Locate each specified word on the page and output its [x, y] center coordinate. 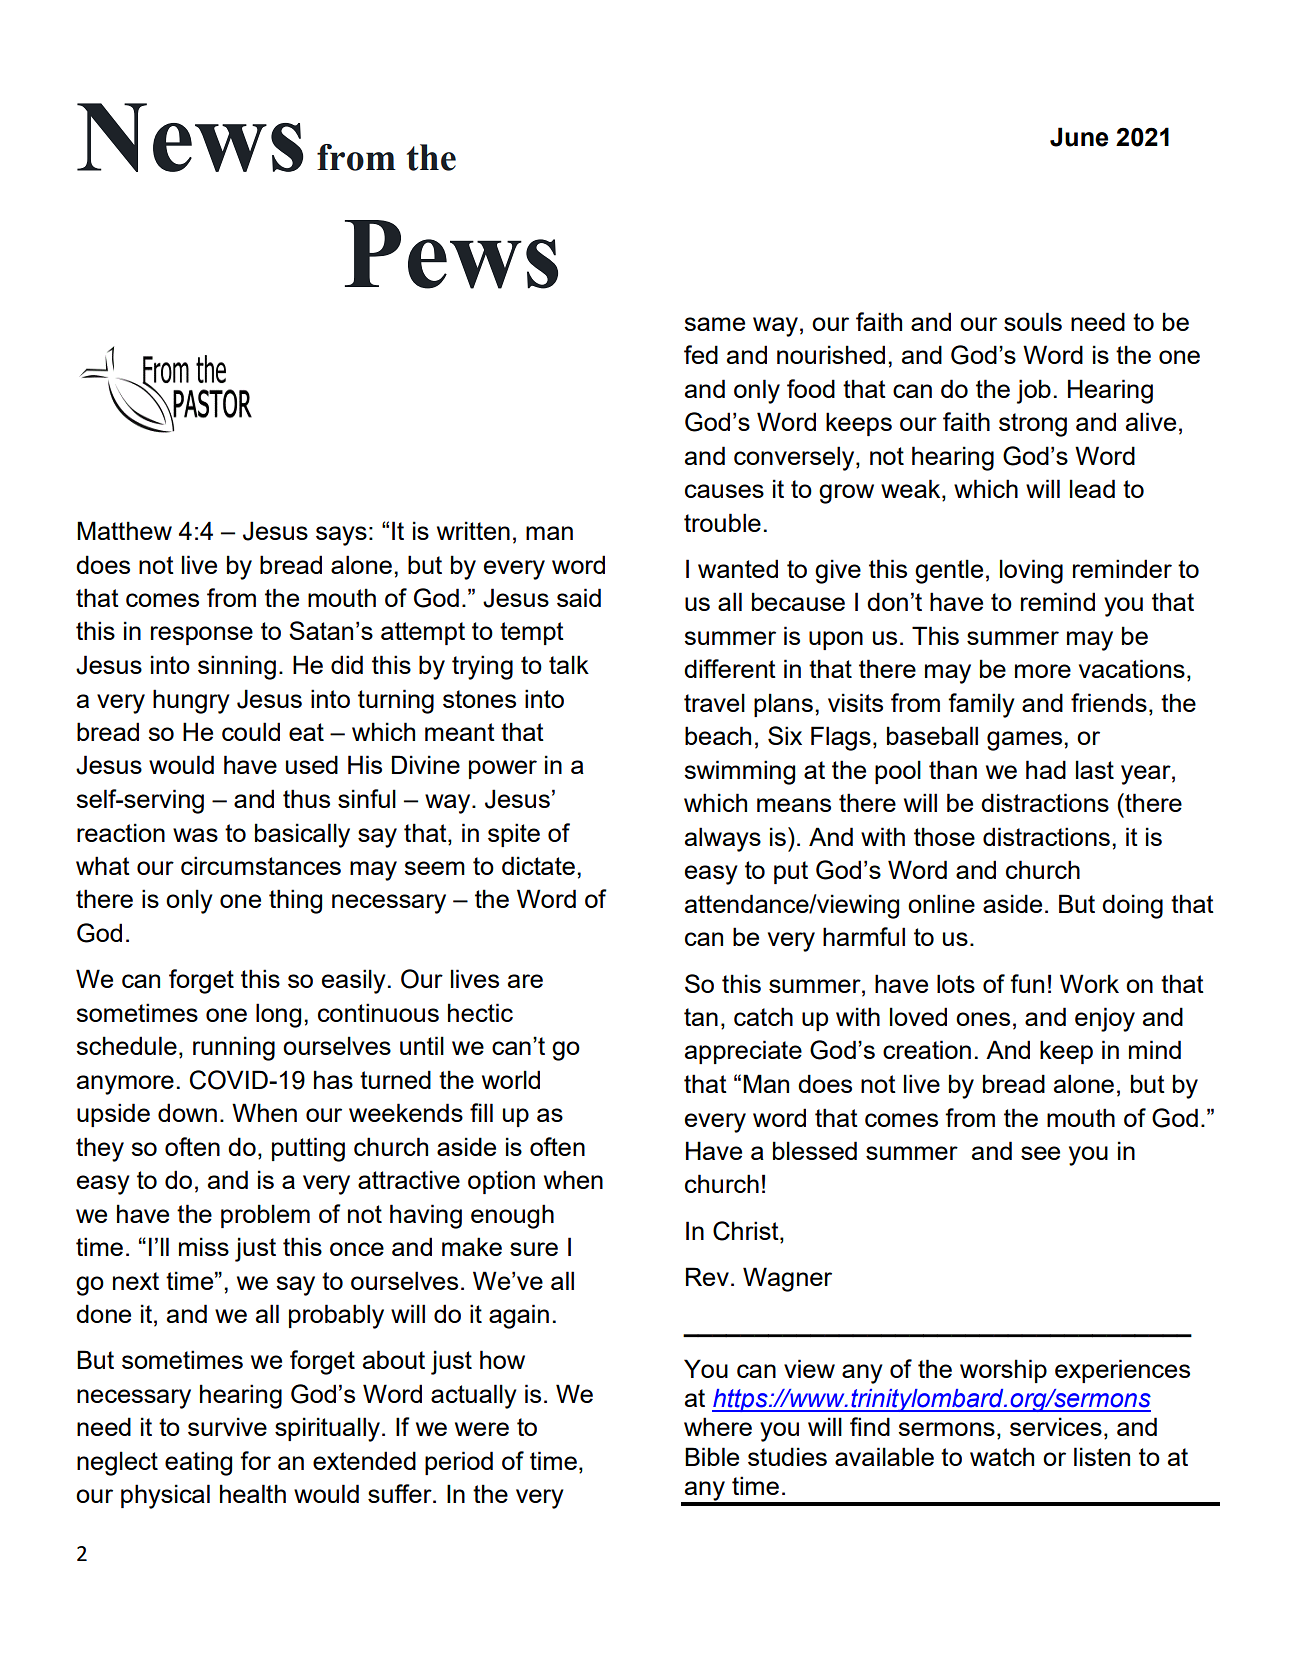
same [714, 324]
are [525, 981]
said [579, 597]
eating [198, 1463]
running [234, 1048]
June [1079, 137]
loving [1031, 571]
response [202, 635]
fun [1027, 983]
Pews [451, 254]
